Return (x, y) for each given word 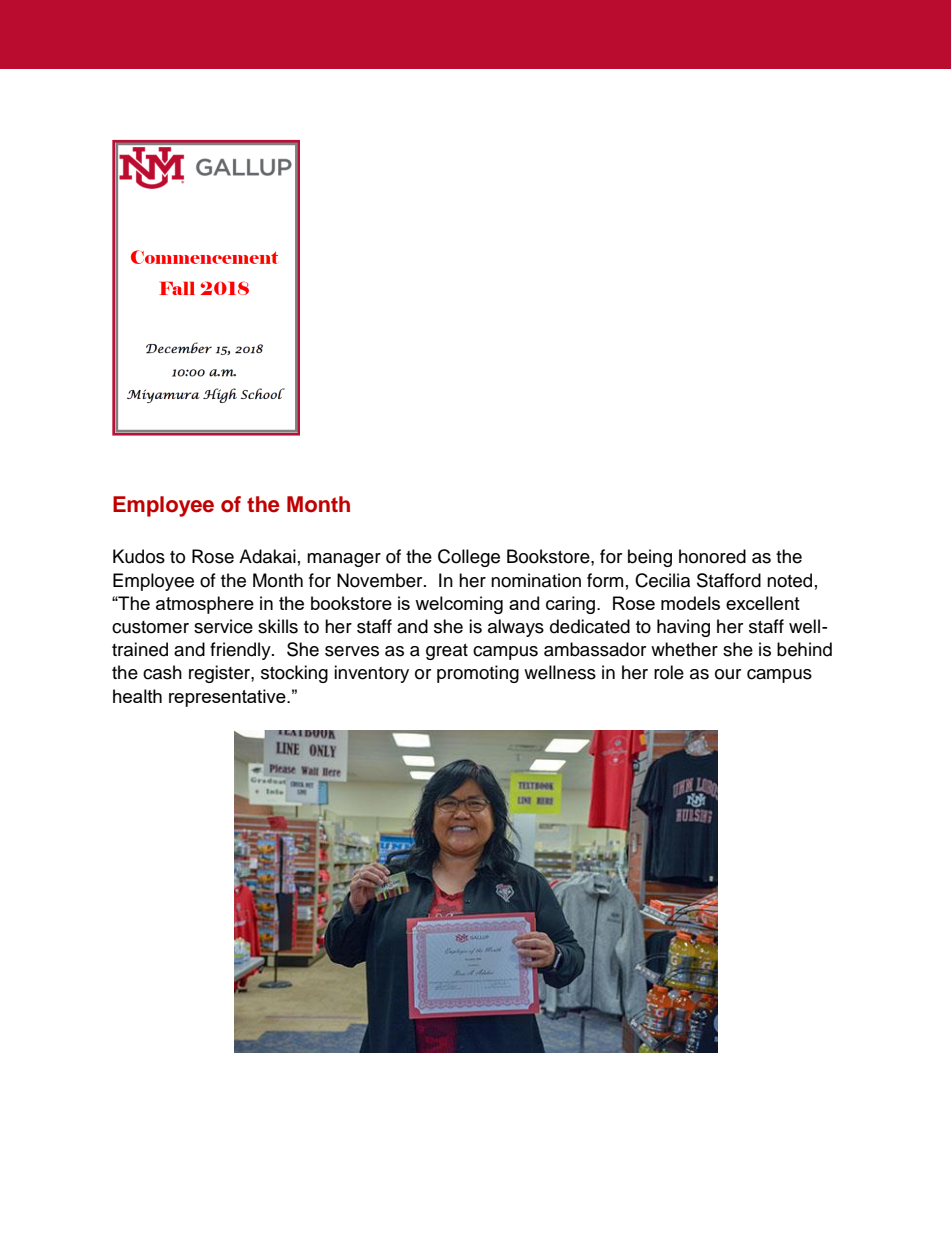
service (223, 626)
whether (684, 649)
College (469, 558)
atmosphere (205, 605)
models (690, 603)
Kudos (139, 556)
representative (228, 698)
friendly (241, 651)
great (447, 652)
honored (712, 556)
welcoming (459, 605)
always (516, 628)
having (683, 628)
